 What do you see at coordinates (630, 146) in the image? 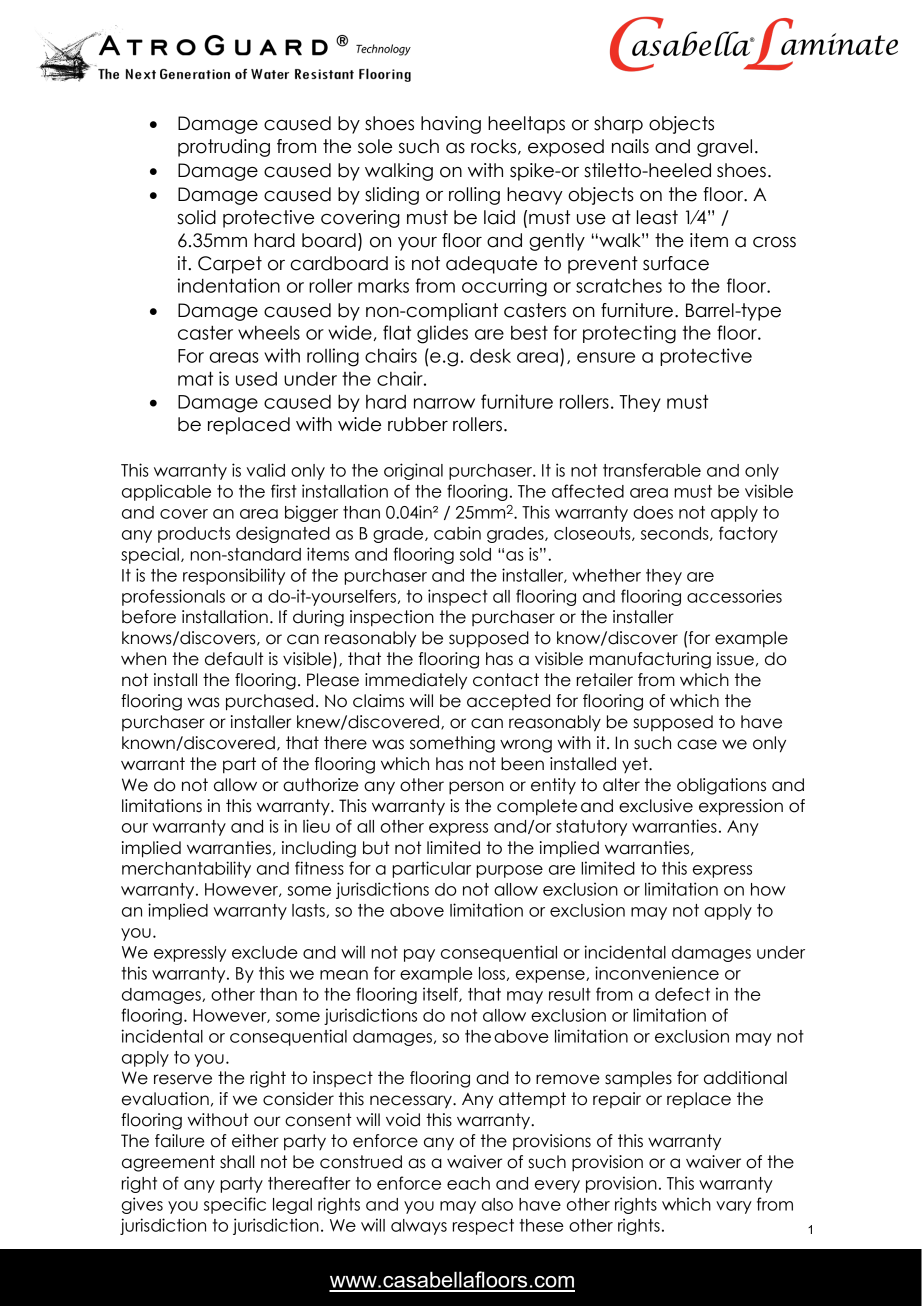
I see `nails` at bounding box center [630, 146].
